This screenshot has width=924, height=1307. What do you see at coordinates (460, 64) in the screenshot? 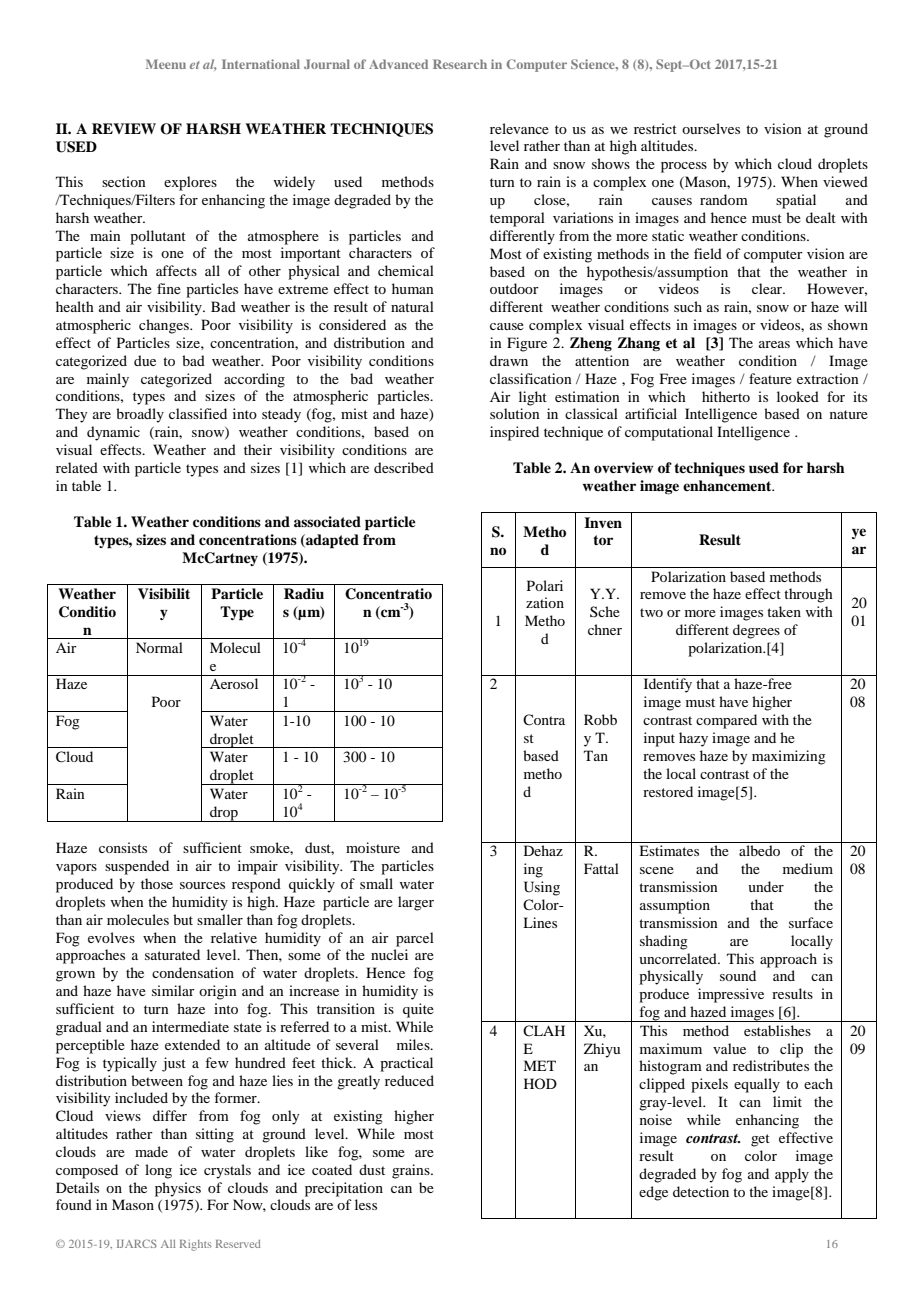
I see `Research` at bounding box center [460, 64].
